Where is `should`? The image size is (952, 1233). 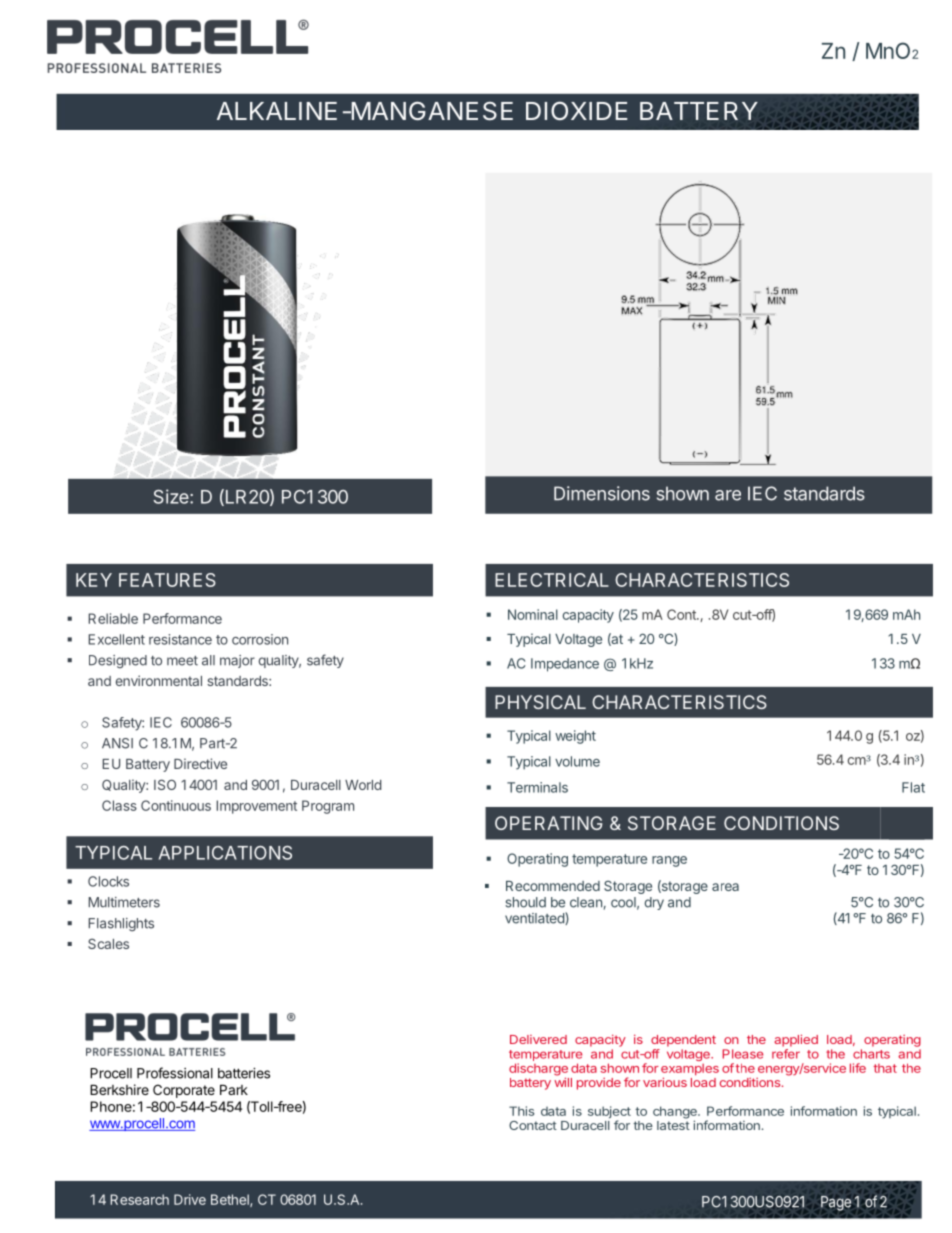
should is located at coordinates (525, 902).
